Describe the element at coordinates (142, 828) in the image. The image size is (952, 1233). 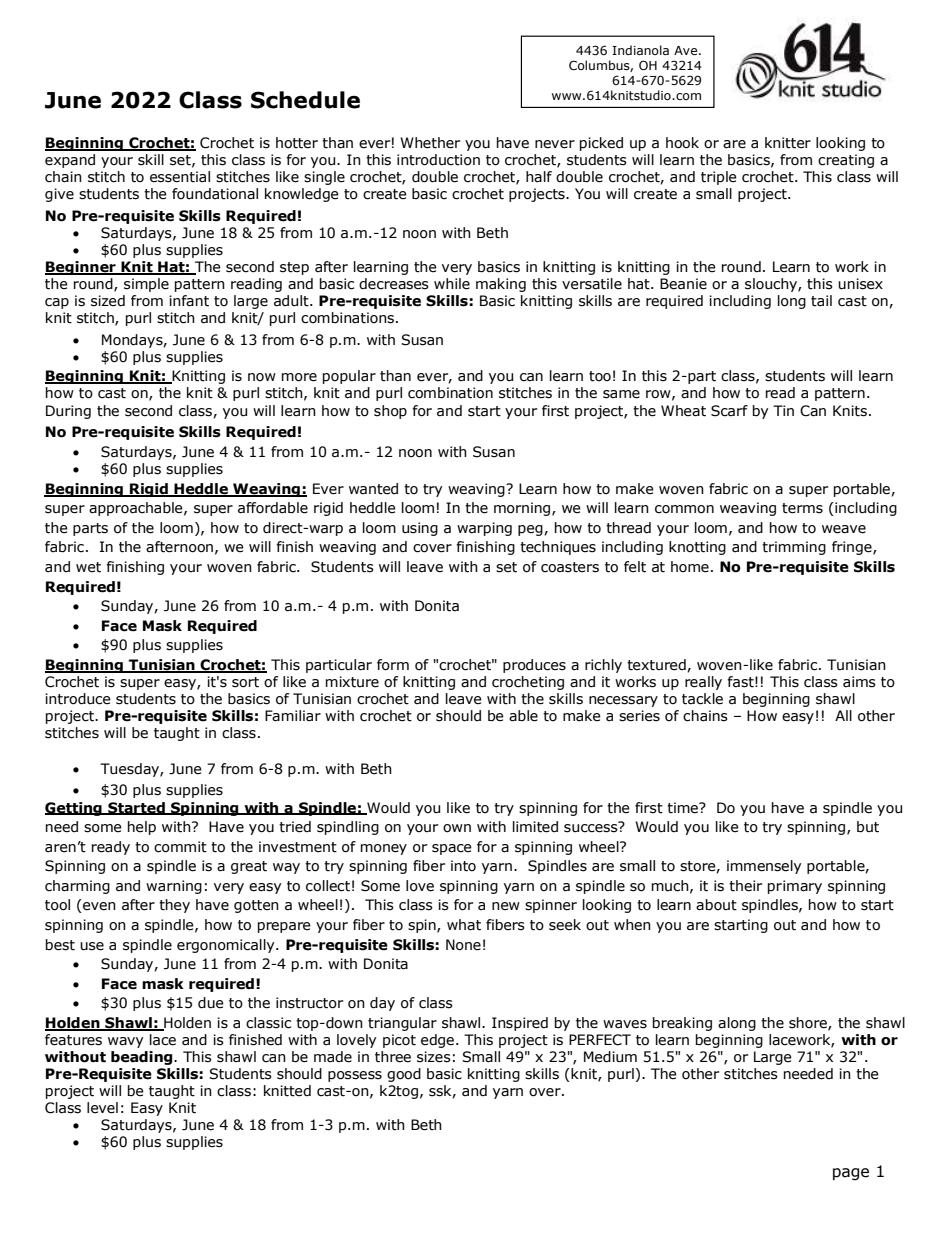
I see `help` at that location.
